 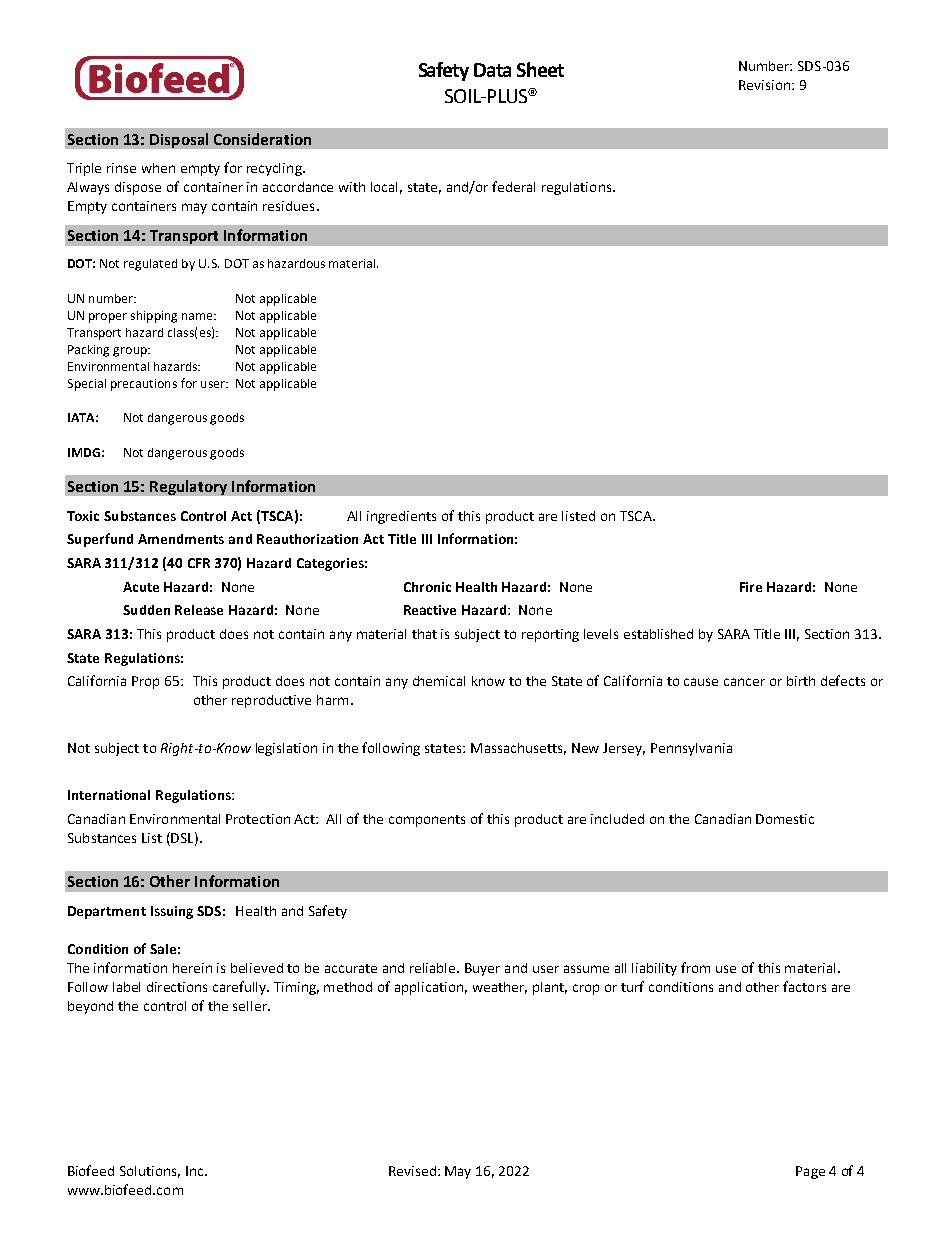 What do you see at coordinates (751, 587) in the screenshot?
I see `Fire` at bounding box center [751, 587].
